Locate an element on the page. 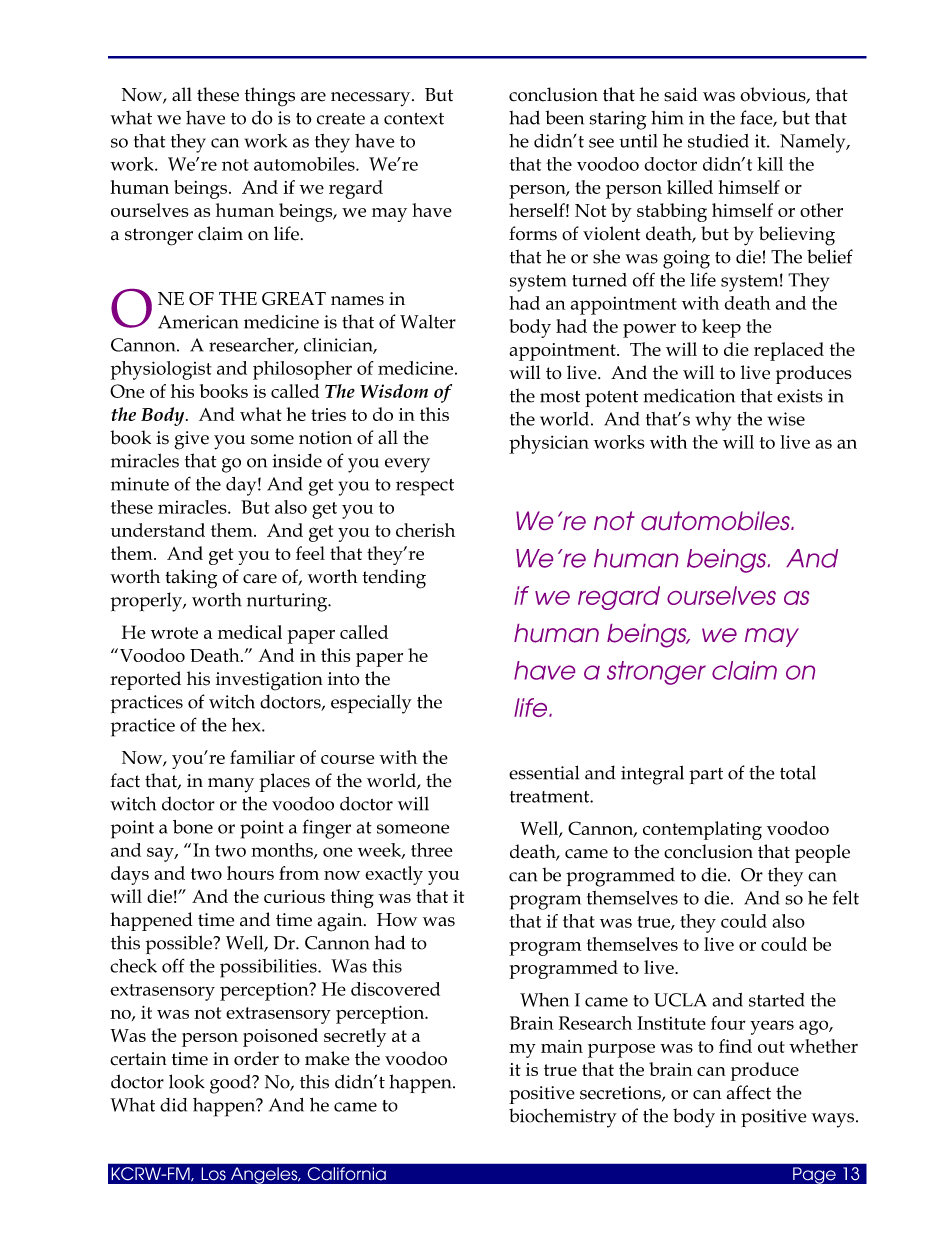 This page has width=952, height=1233. total is located at coordinates (798, 772).
